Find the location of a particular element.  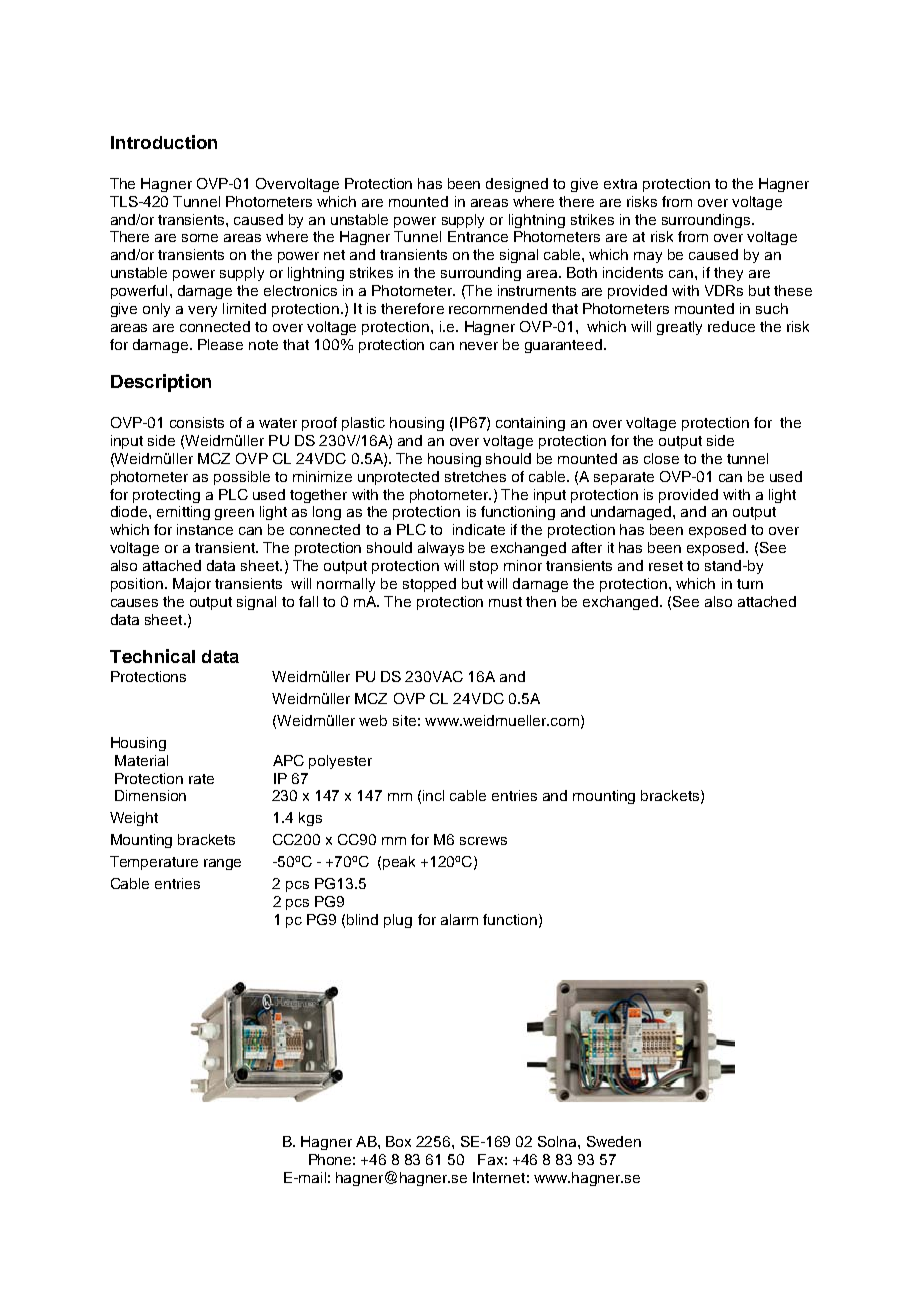

reduce is located at coordinates (731, 326).
